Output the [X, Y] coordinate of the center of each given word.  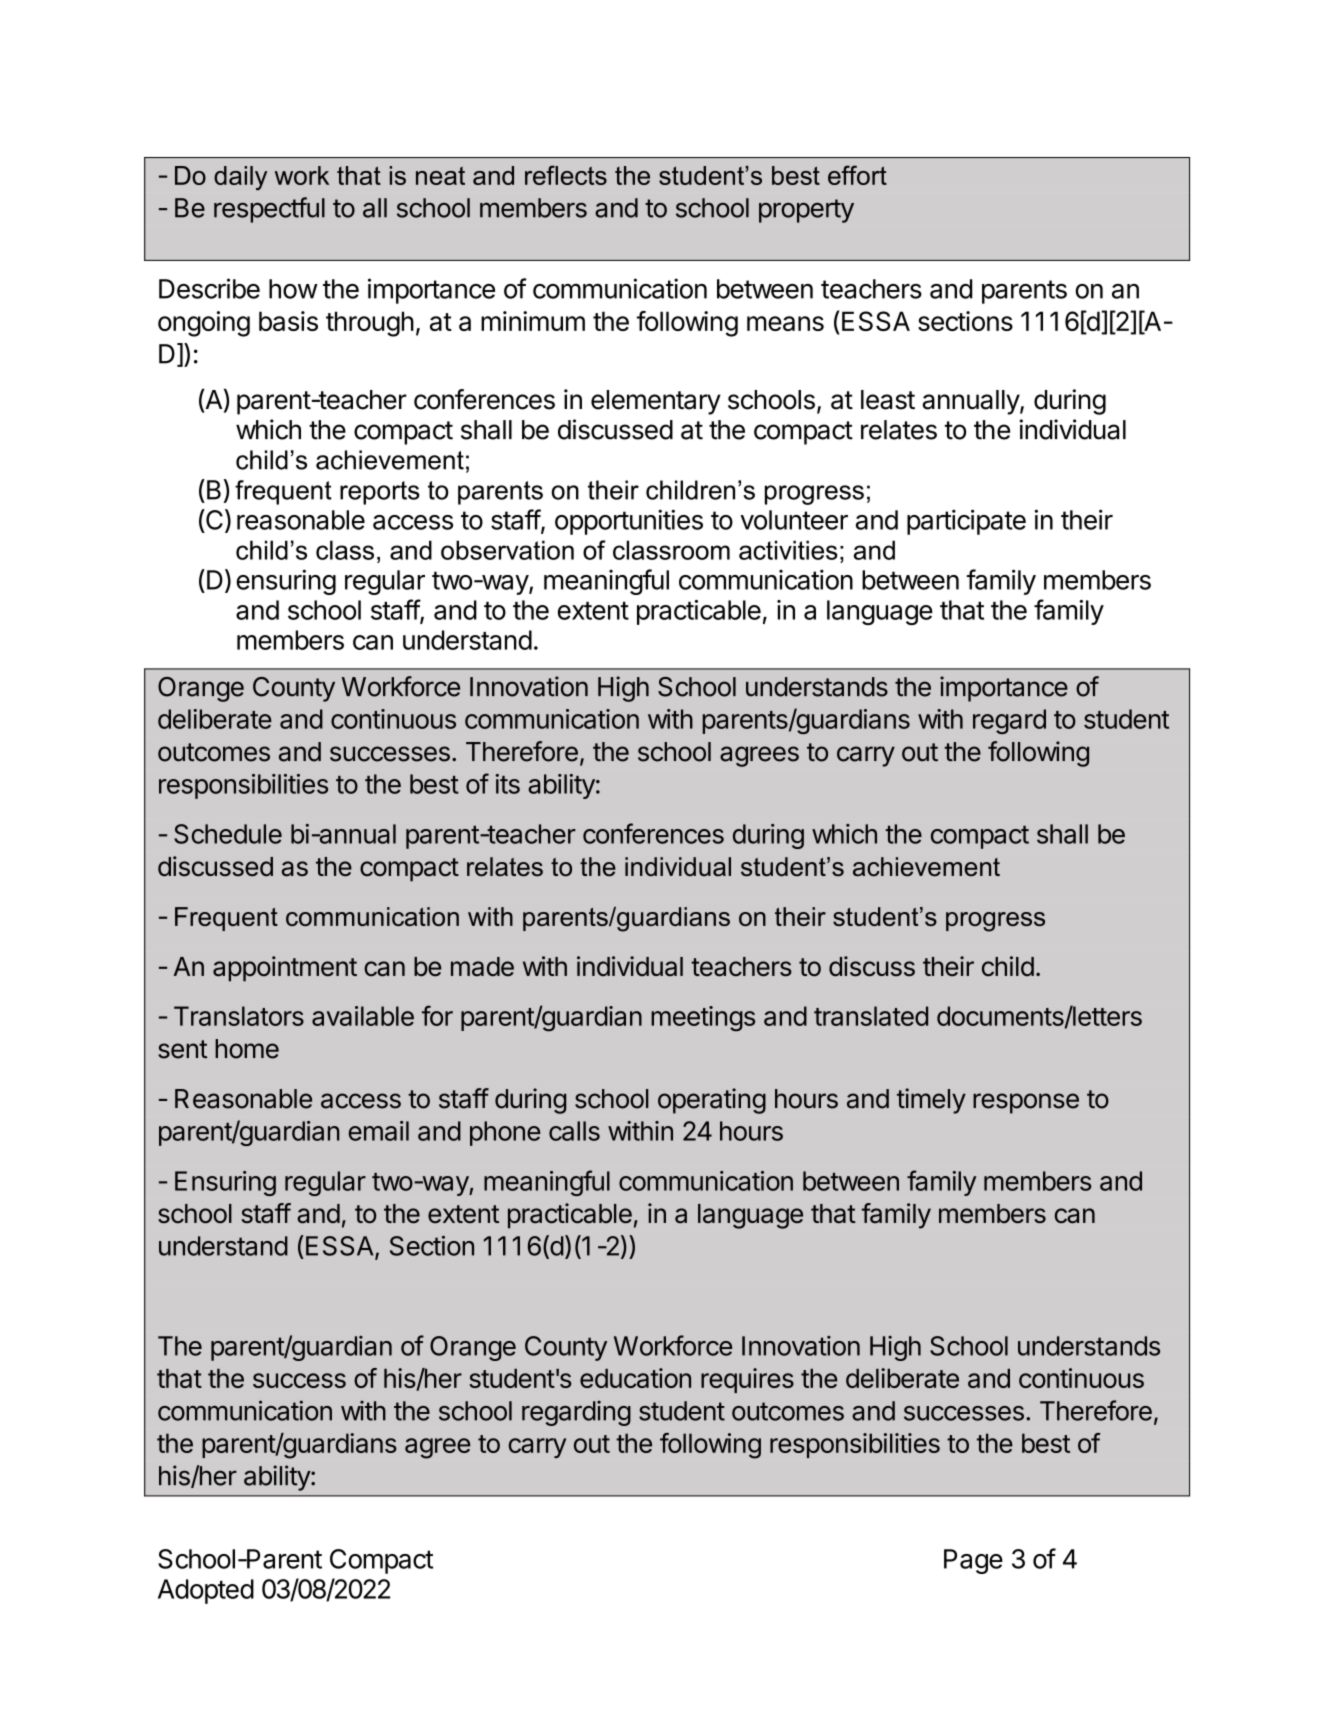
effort [857, 175]
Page [973, 1561]
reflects [566, 175]
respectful [269, 210]
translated [871, 1016]
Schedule [228, 834]
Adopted [206, 1591]
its [507, 784]
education [635, 1378]
